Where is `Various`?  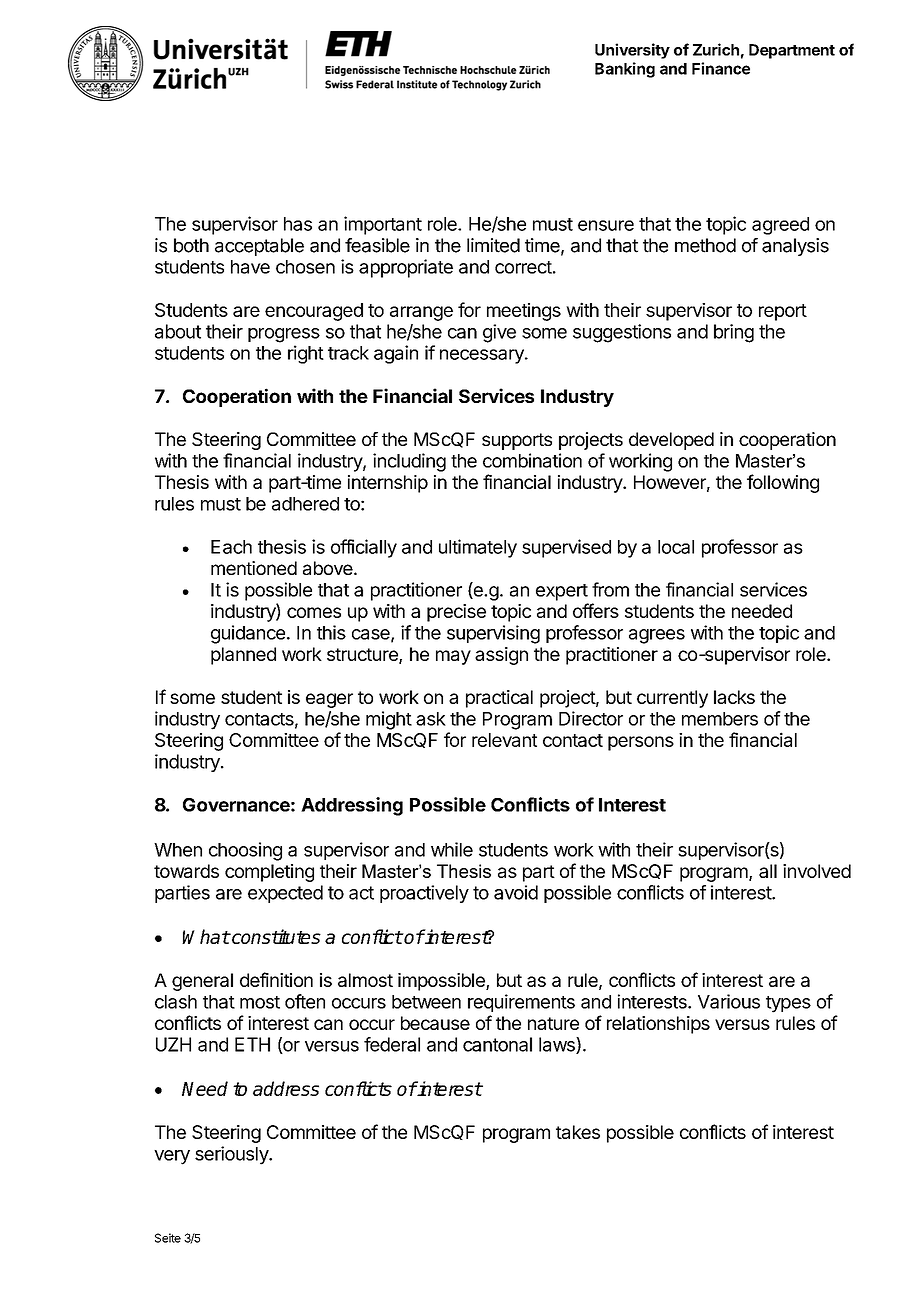 Various is located at coordinates (729, 1001).
